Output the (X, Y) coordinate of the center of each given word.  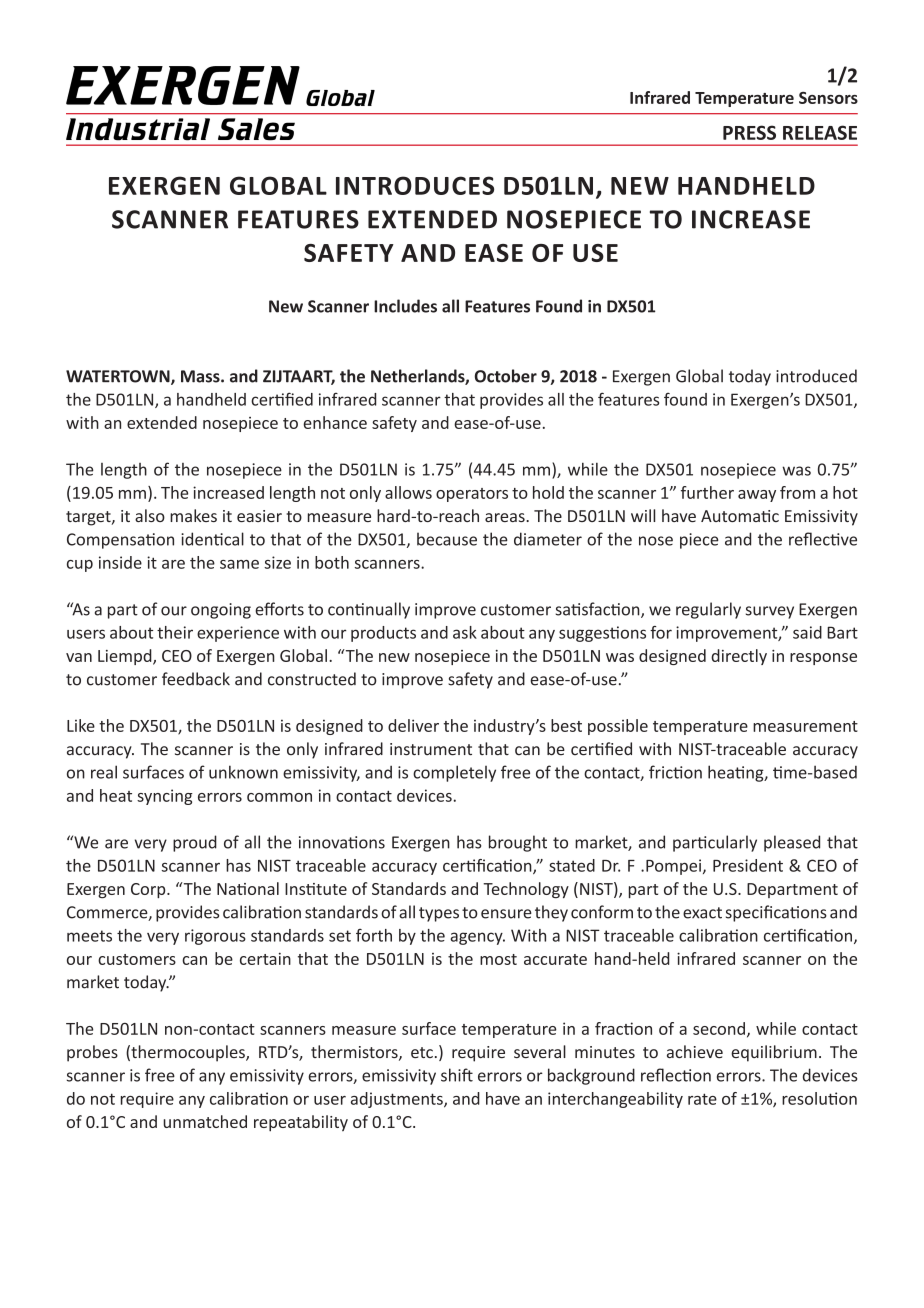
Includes (405, 306)
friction (675, 772)
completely (454, 773)
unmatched (205, 1121)
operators (472, 495)
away (757, 496)
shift (457, 1075)
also (150, 515)
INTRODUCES (415, 185)
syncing (165, 797)
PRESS (749, 132)
